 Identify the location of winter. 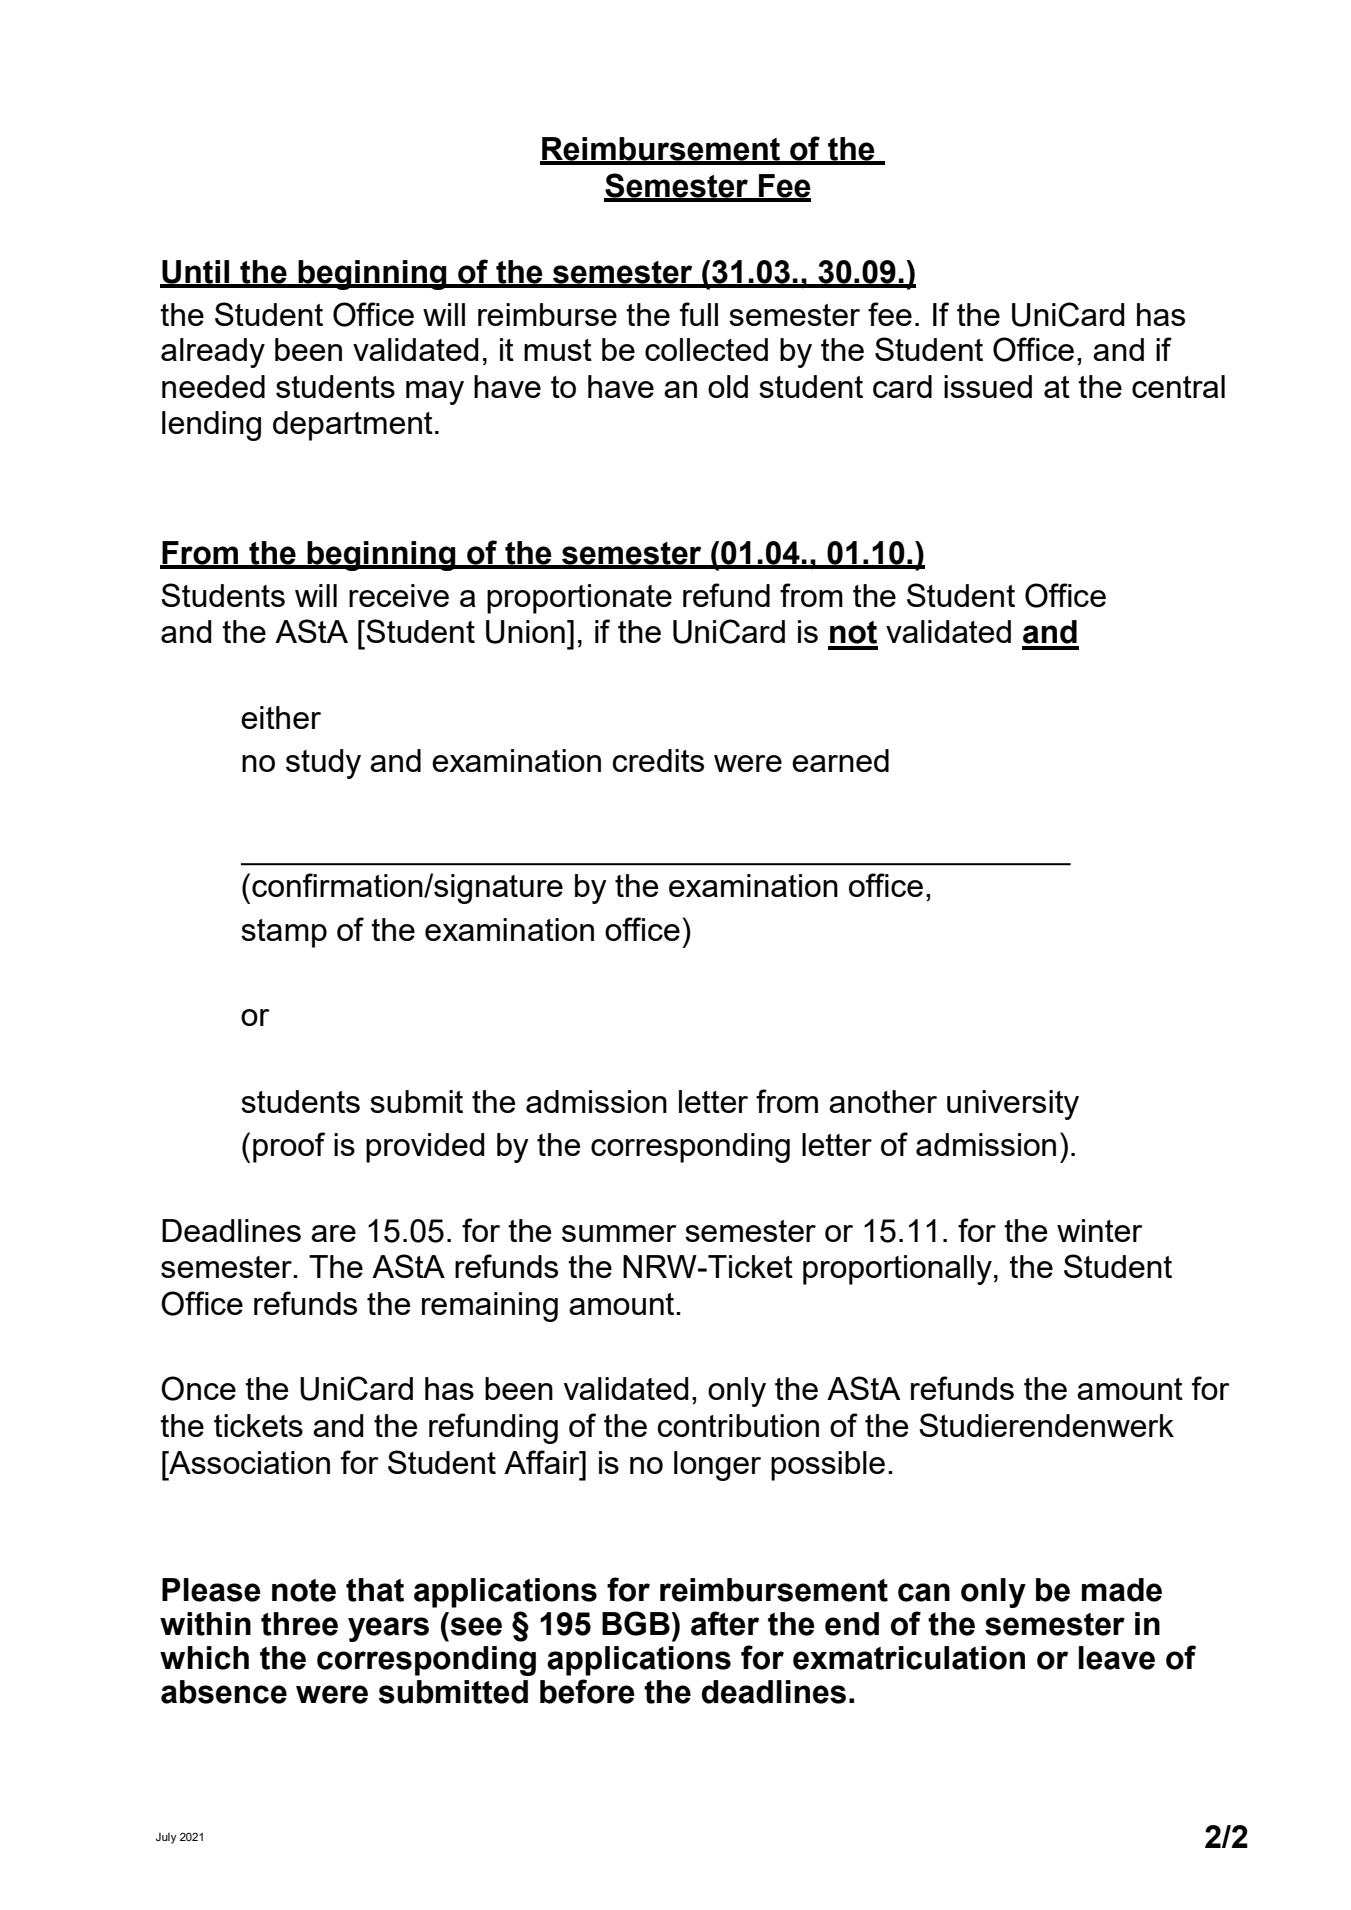
(1100, 1230).
